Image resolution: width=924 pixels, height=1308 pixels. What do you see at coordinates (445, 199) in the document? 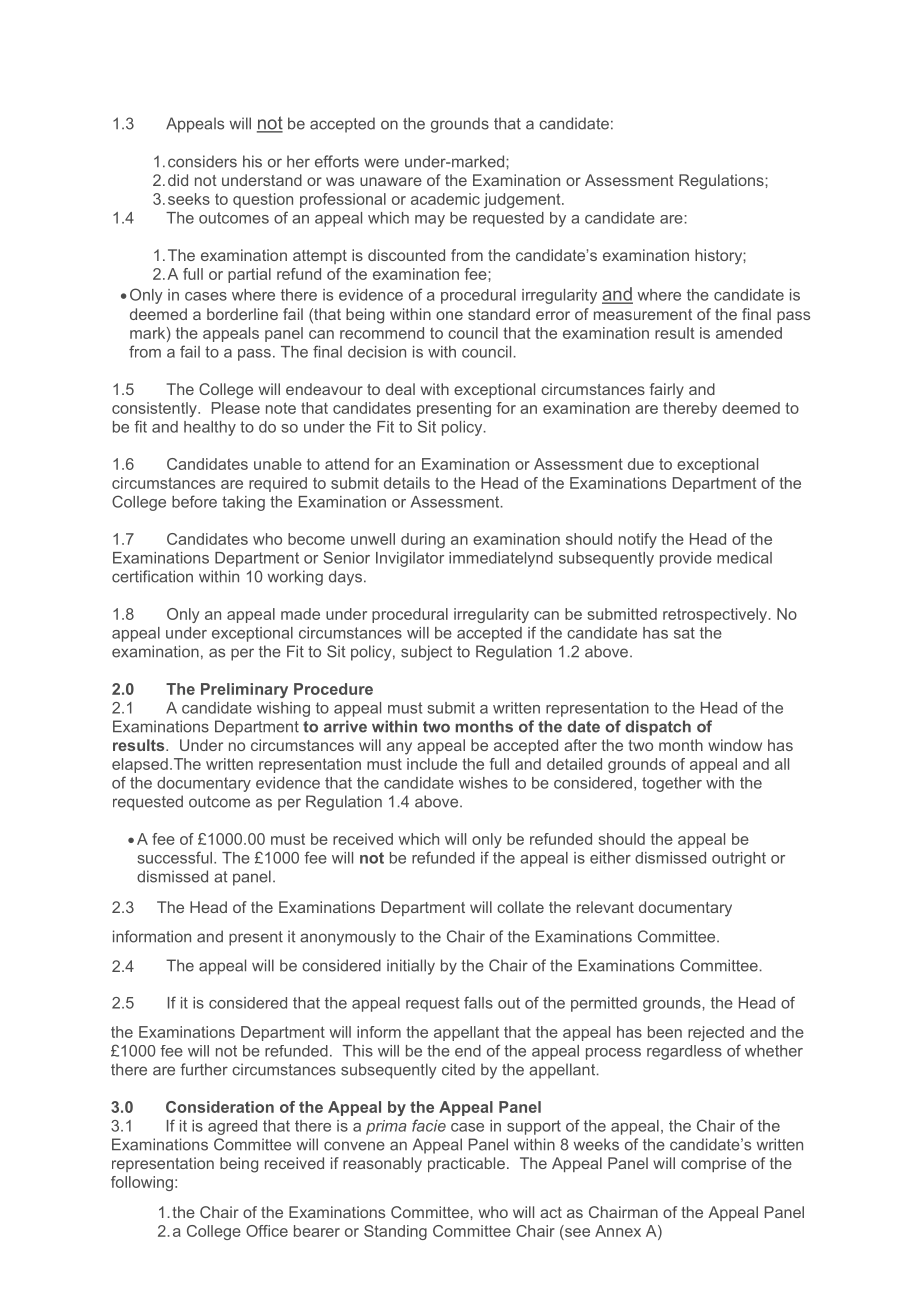
I see `academic` at bounding box center [445, 199].
